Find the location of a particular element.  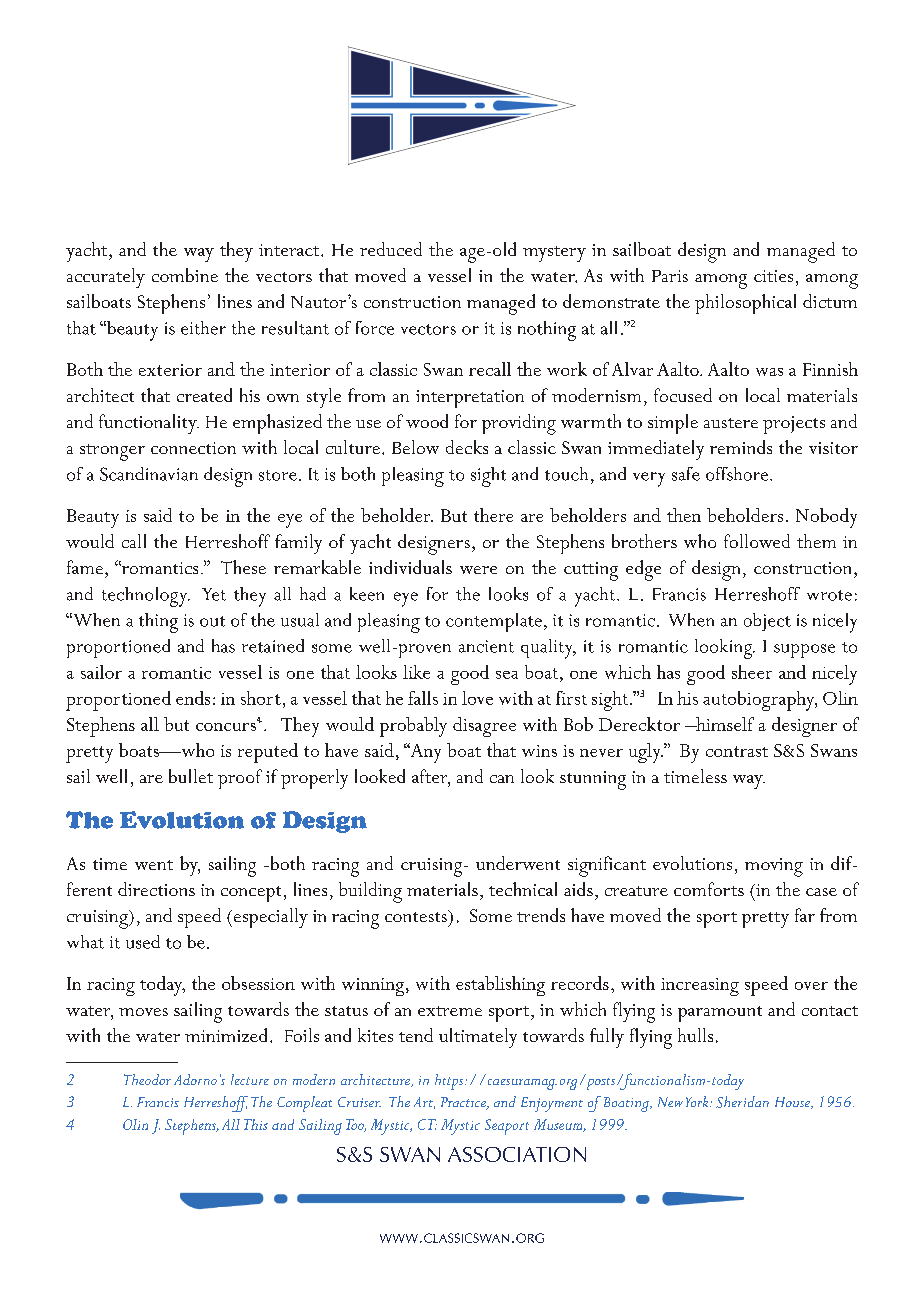

love is located at coordinates (477, 698).
